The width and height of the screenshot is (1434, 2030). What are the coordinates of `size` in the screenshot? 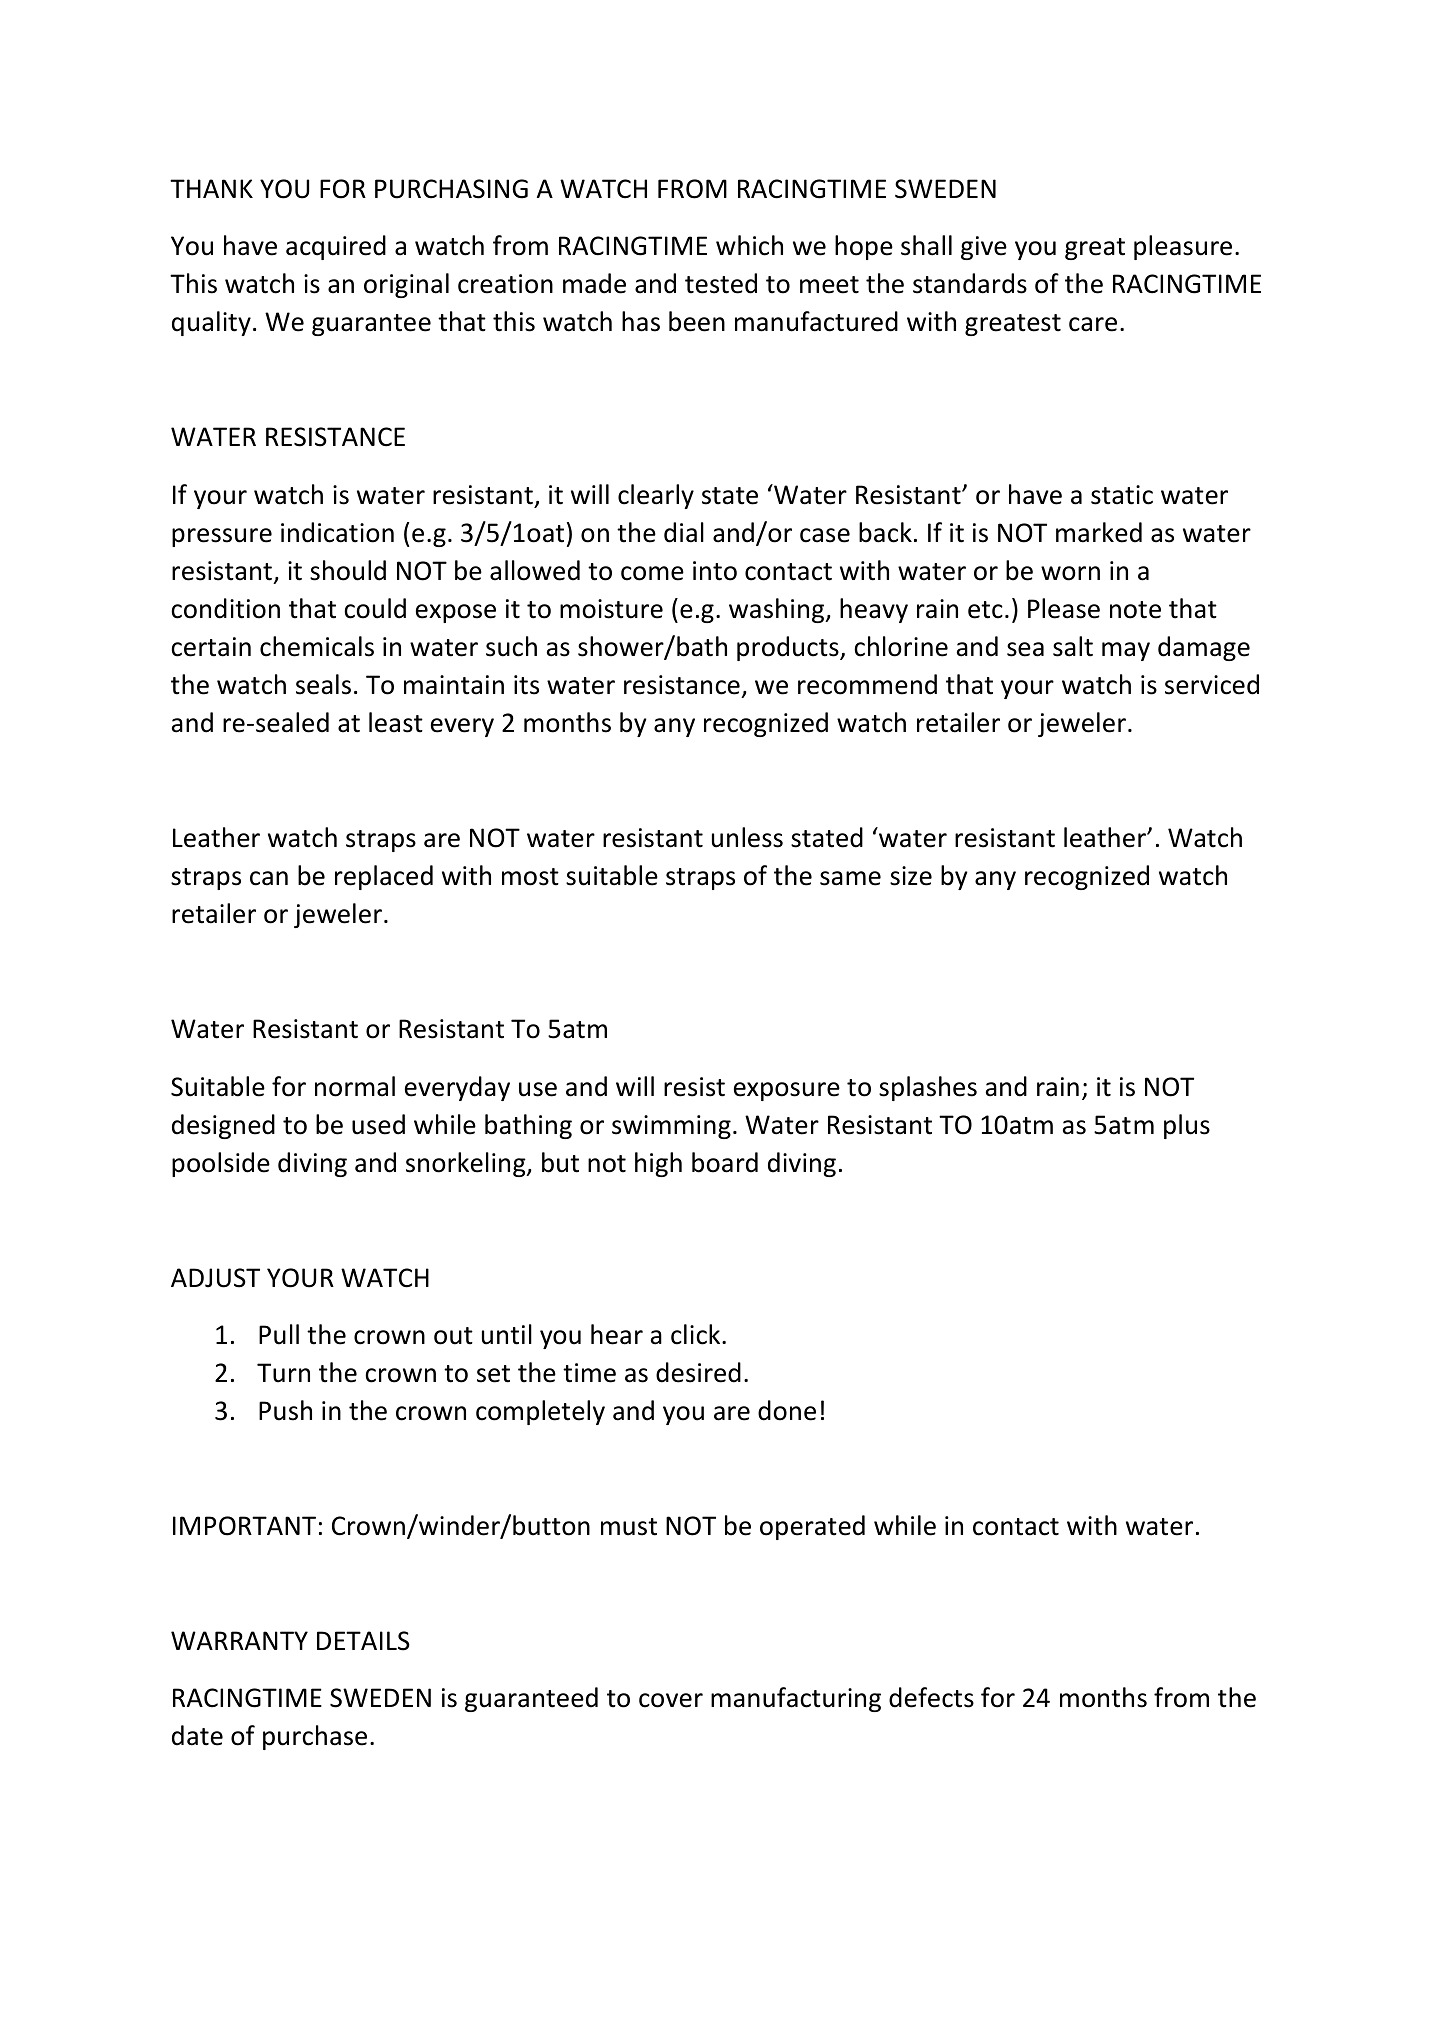 It's located at (911, 876).
